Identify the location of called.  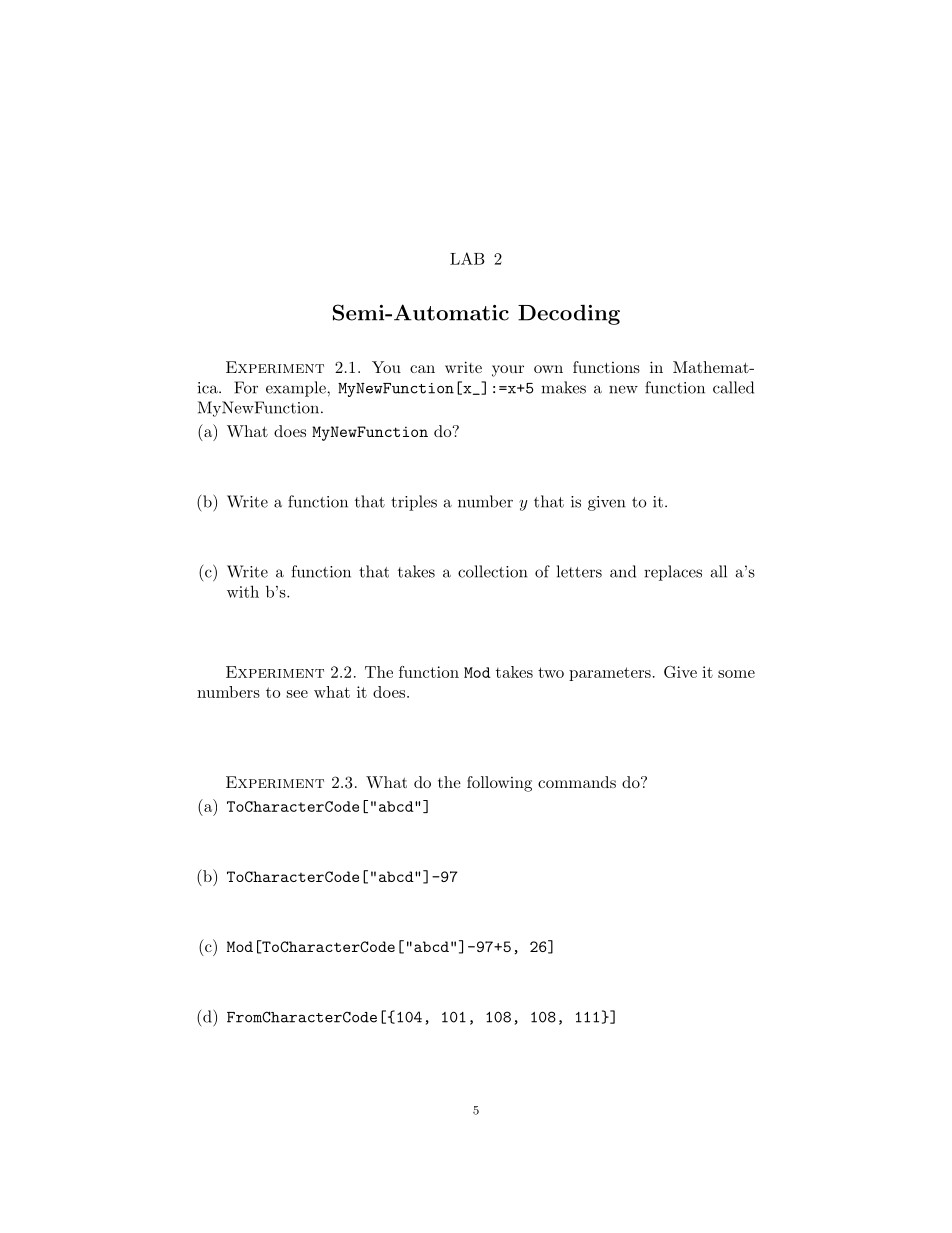
(733, 387).
